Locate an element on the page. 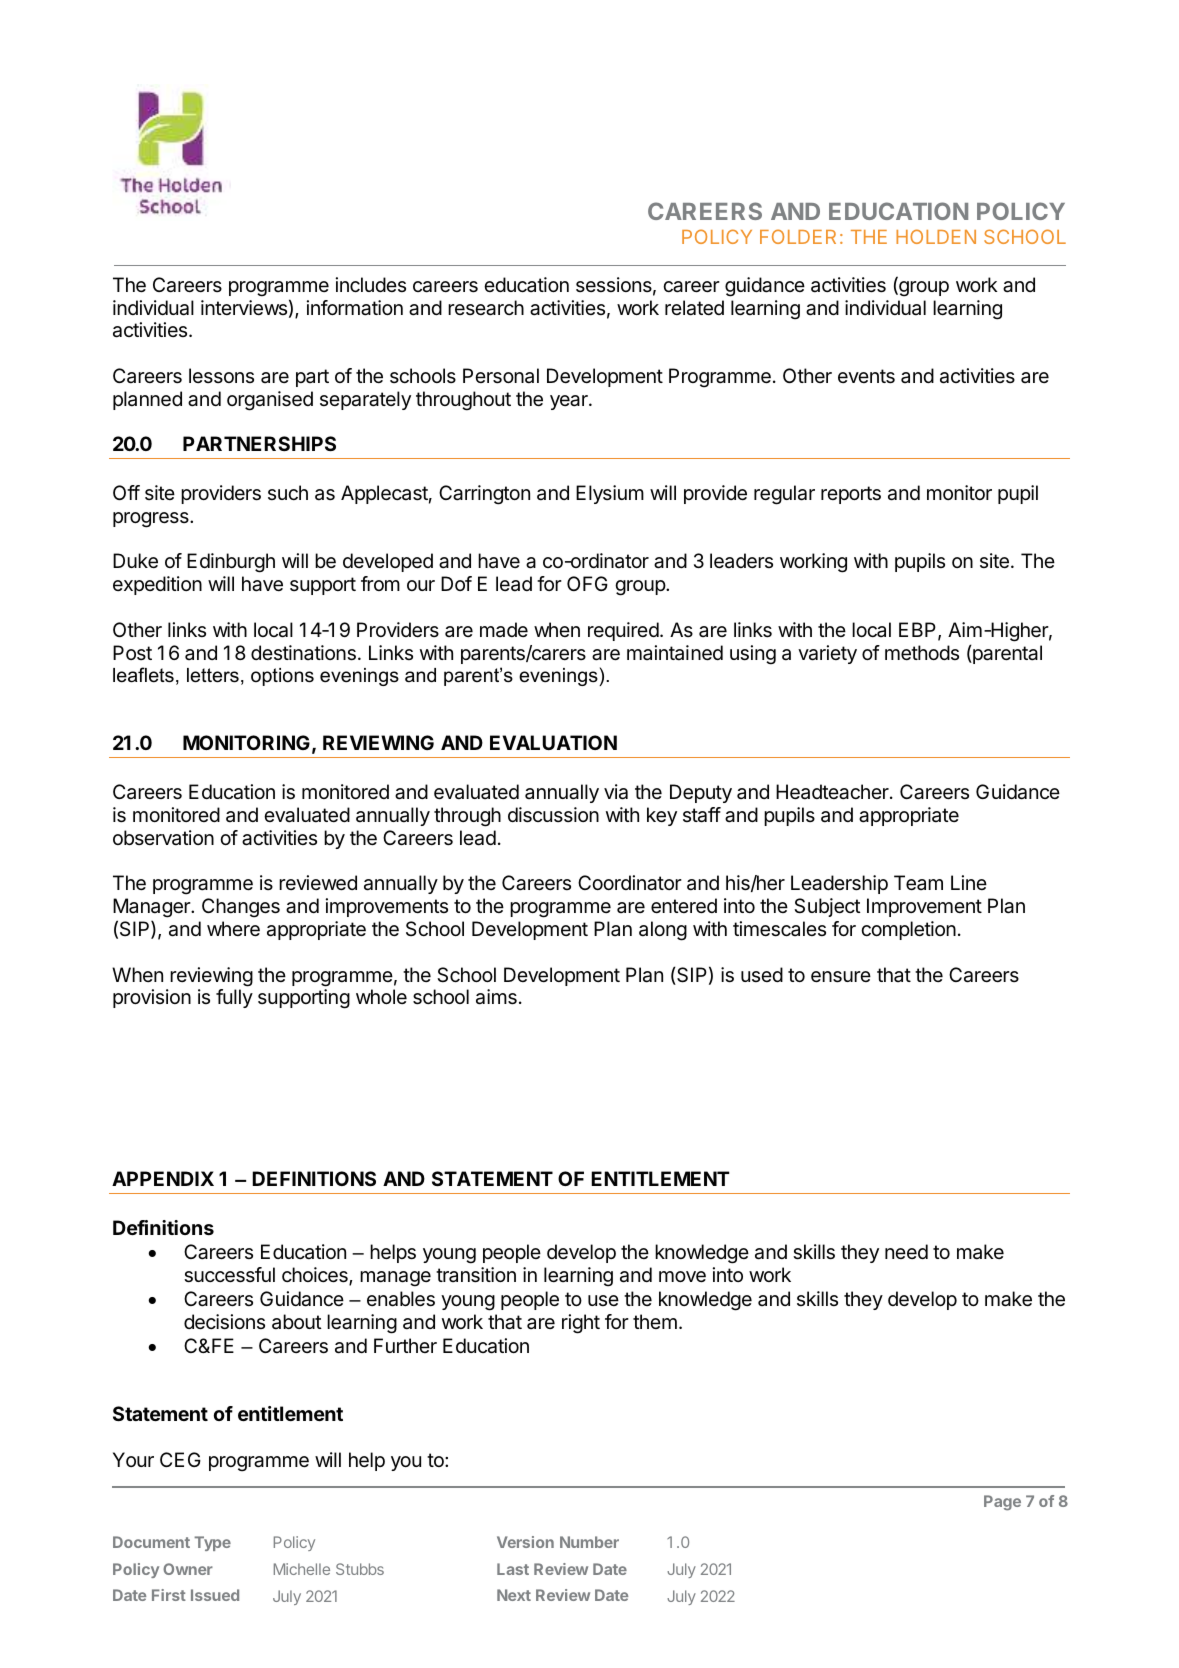 This document has width=1179, height=1668. lessons is located at coordinates (221, 375).
